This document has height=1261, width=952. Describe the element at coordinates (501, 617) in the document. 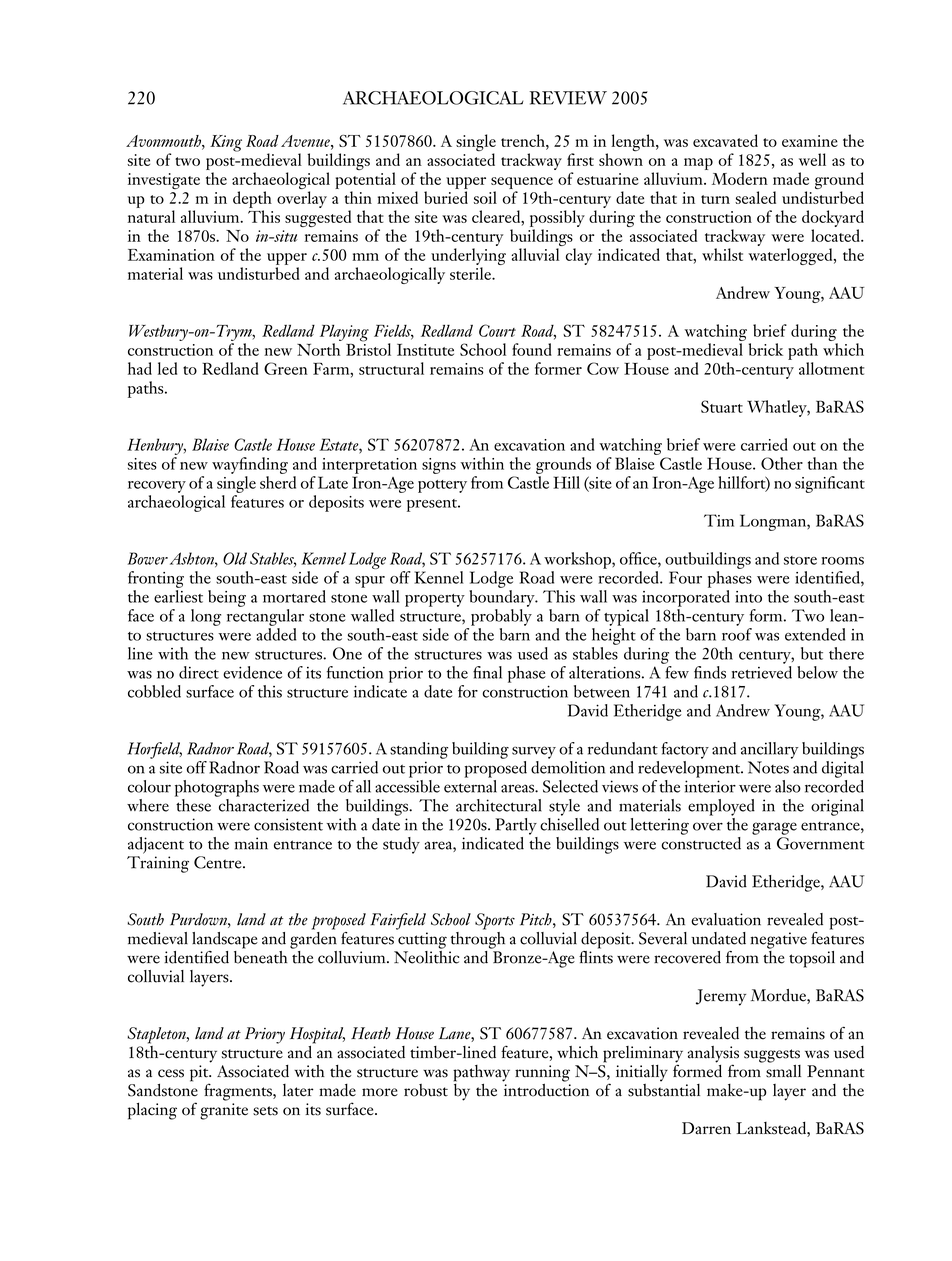

I see `probably` at that location.
